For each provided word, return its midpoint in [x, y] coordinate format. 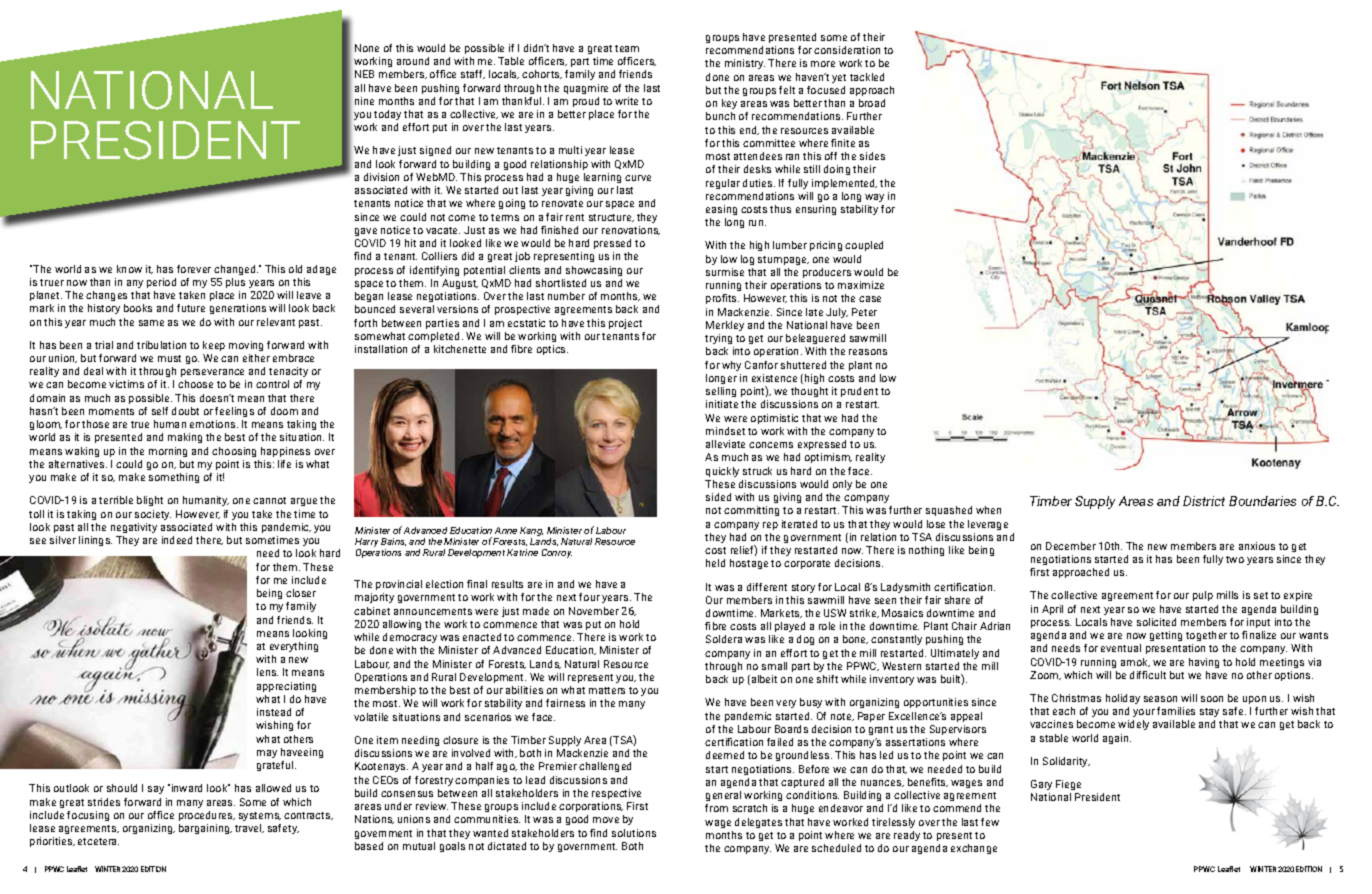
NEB [364, 74]
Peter [864, 312]
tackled [867, 77]
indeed [177, 540]
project [625, 324]
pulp [1203, 596]
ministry [745, 64]
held [715, 563]
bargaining [205, 829]
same [151, 323]
